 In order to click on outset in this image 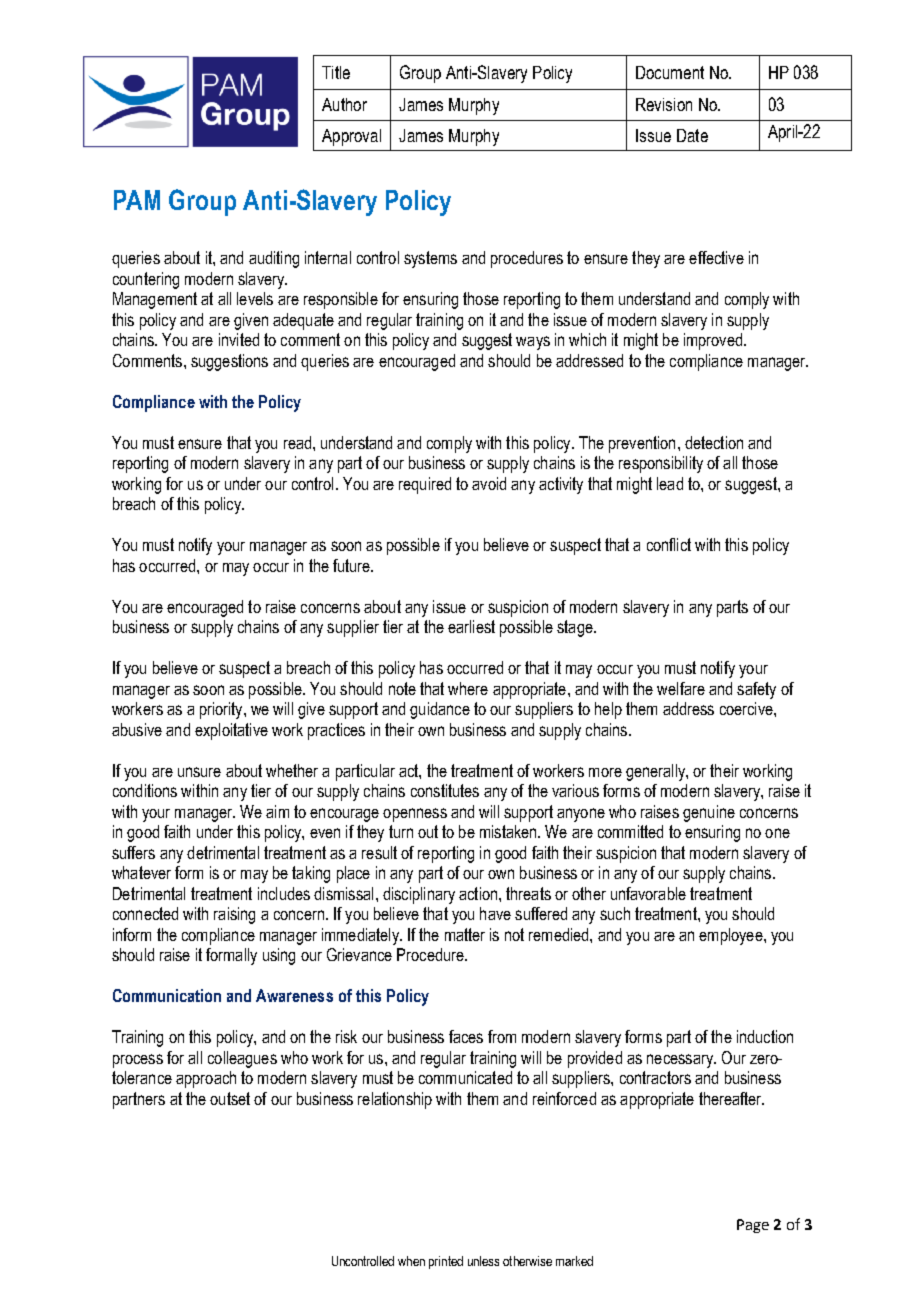, I will do `click(230, 1098)`.
